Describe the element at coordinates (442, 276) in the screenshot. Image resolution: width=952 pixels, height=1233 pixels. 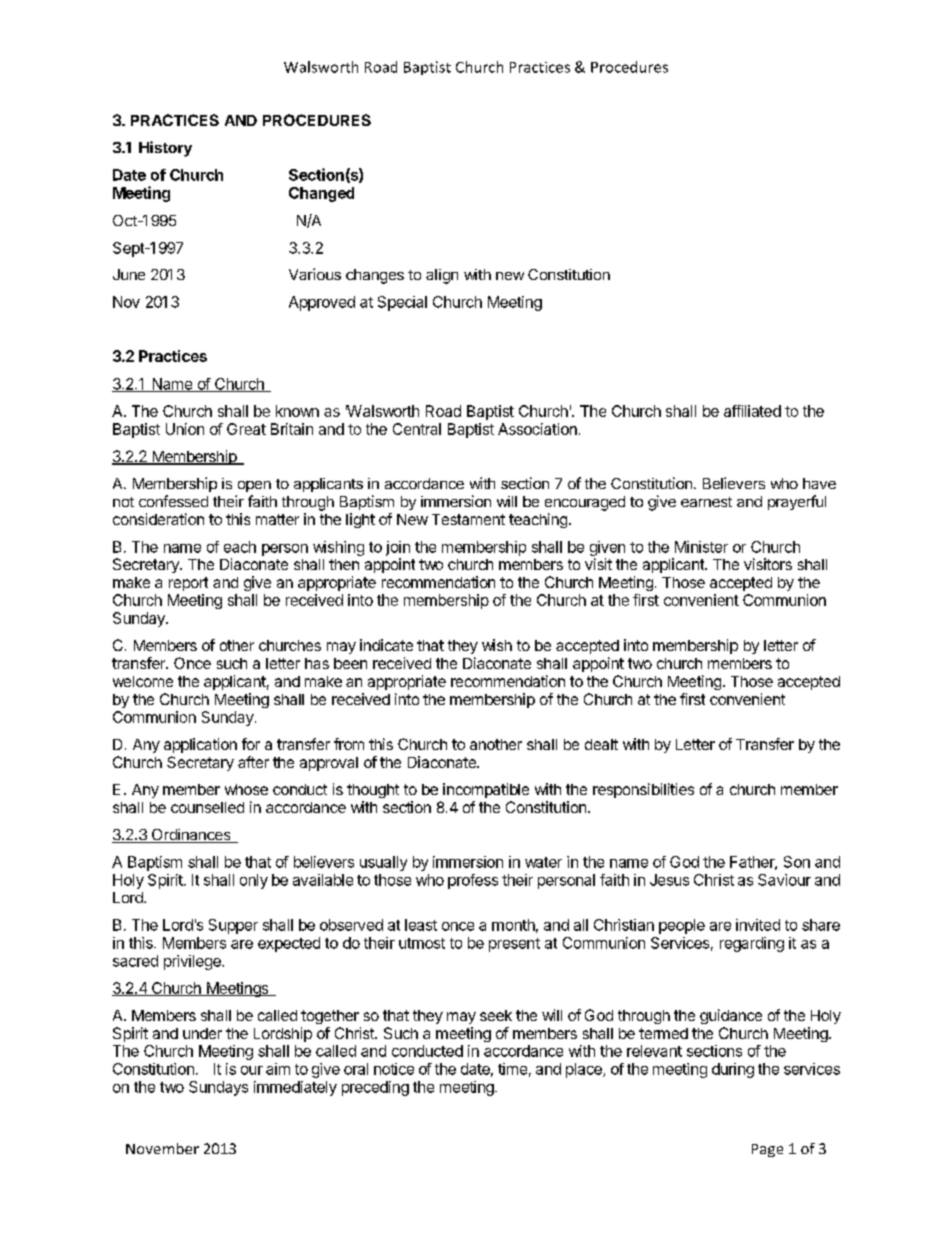
I see `align` at that location.
